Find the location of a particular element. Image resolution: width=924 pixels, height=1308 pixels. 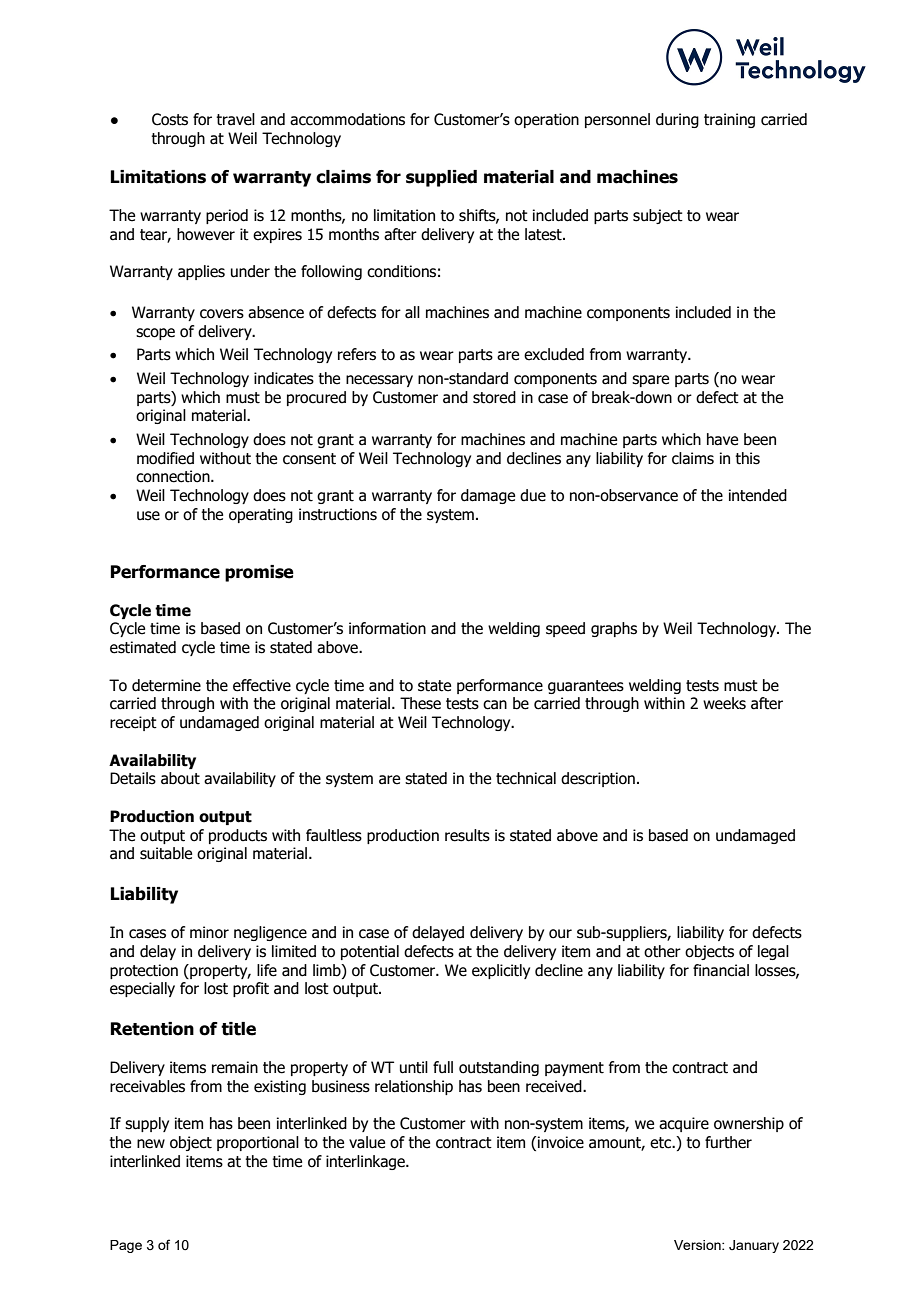

supplied is located at coordinates (441, 178).
